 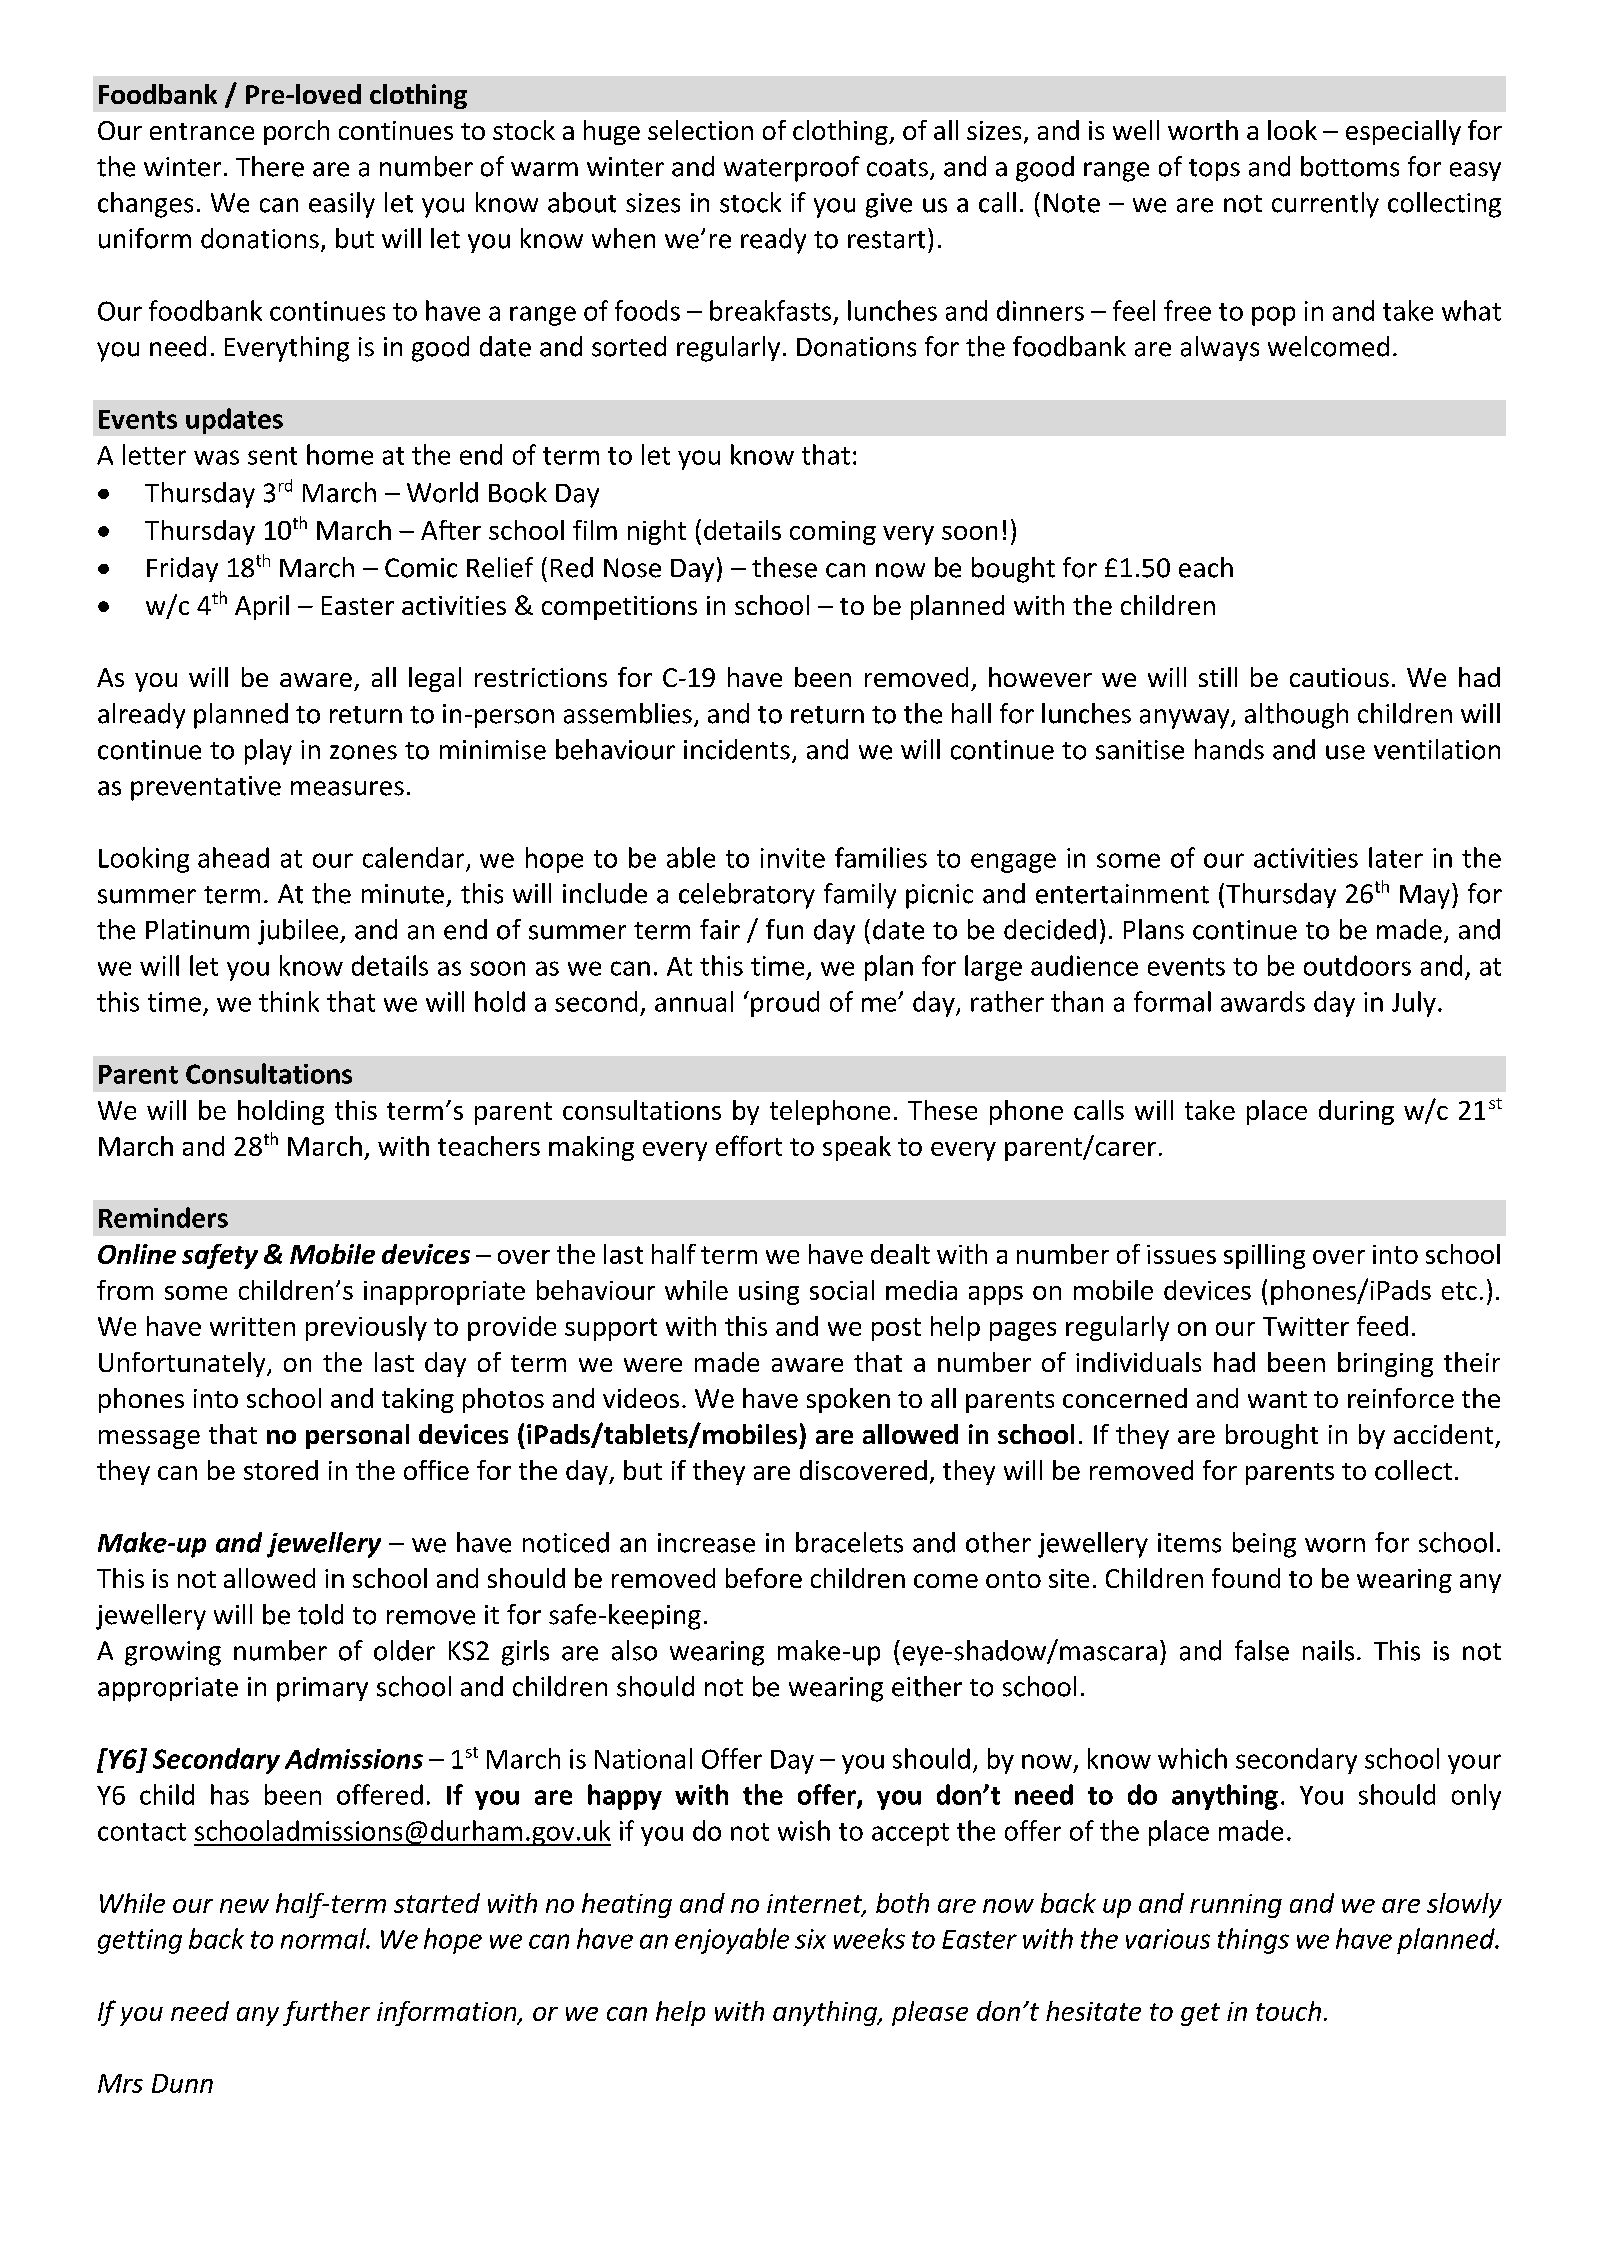 What do you see at coordinates (1357, 965) in the document?
I see `outdoors` at bounding box center [1357, 965].
